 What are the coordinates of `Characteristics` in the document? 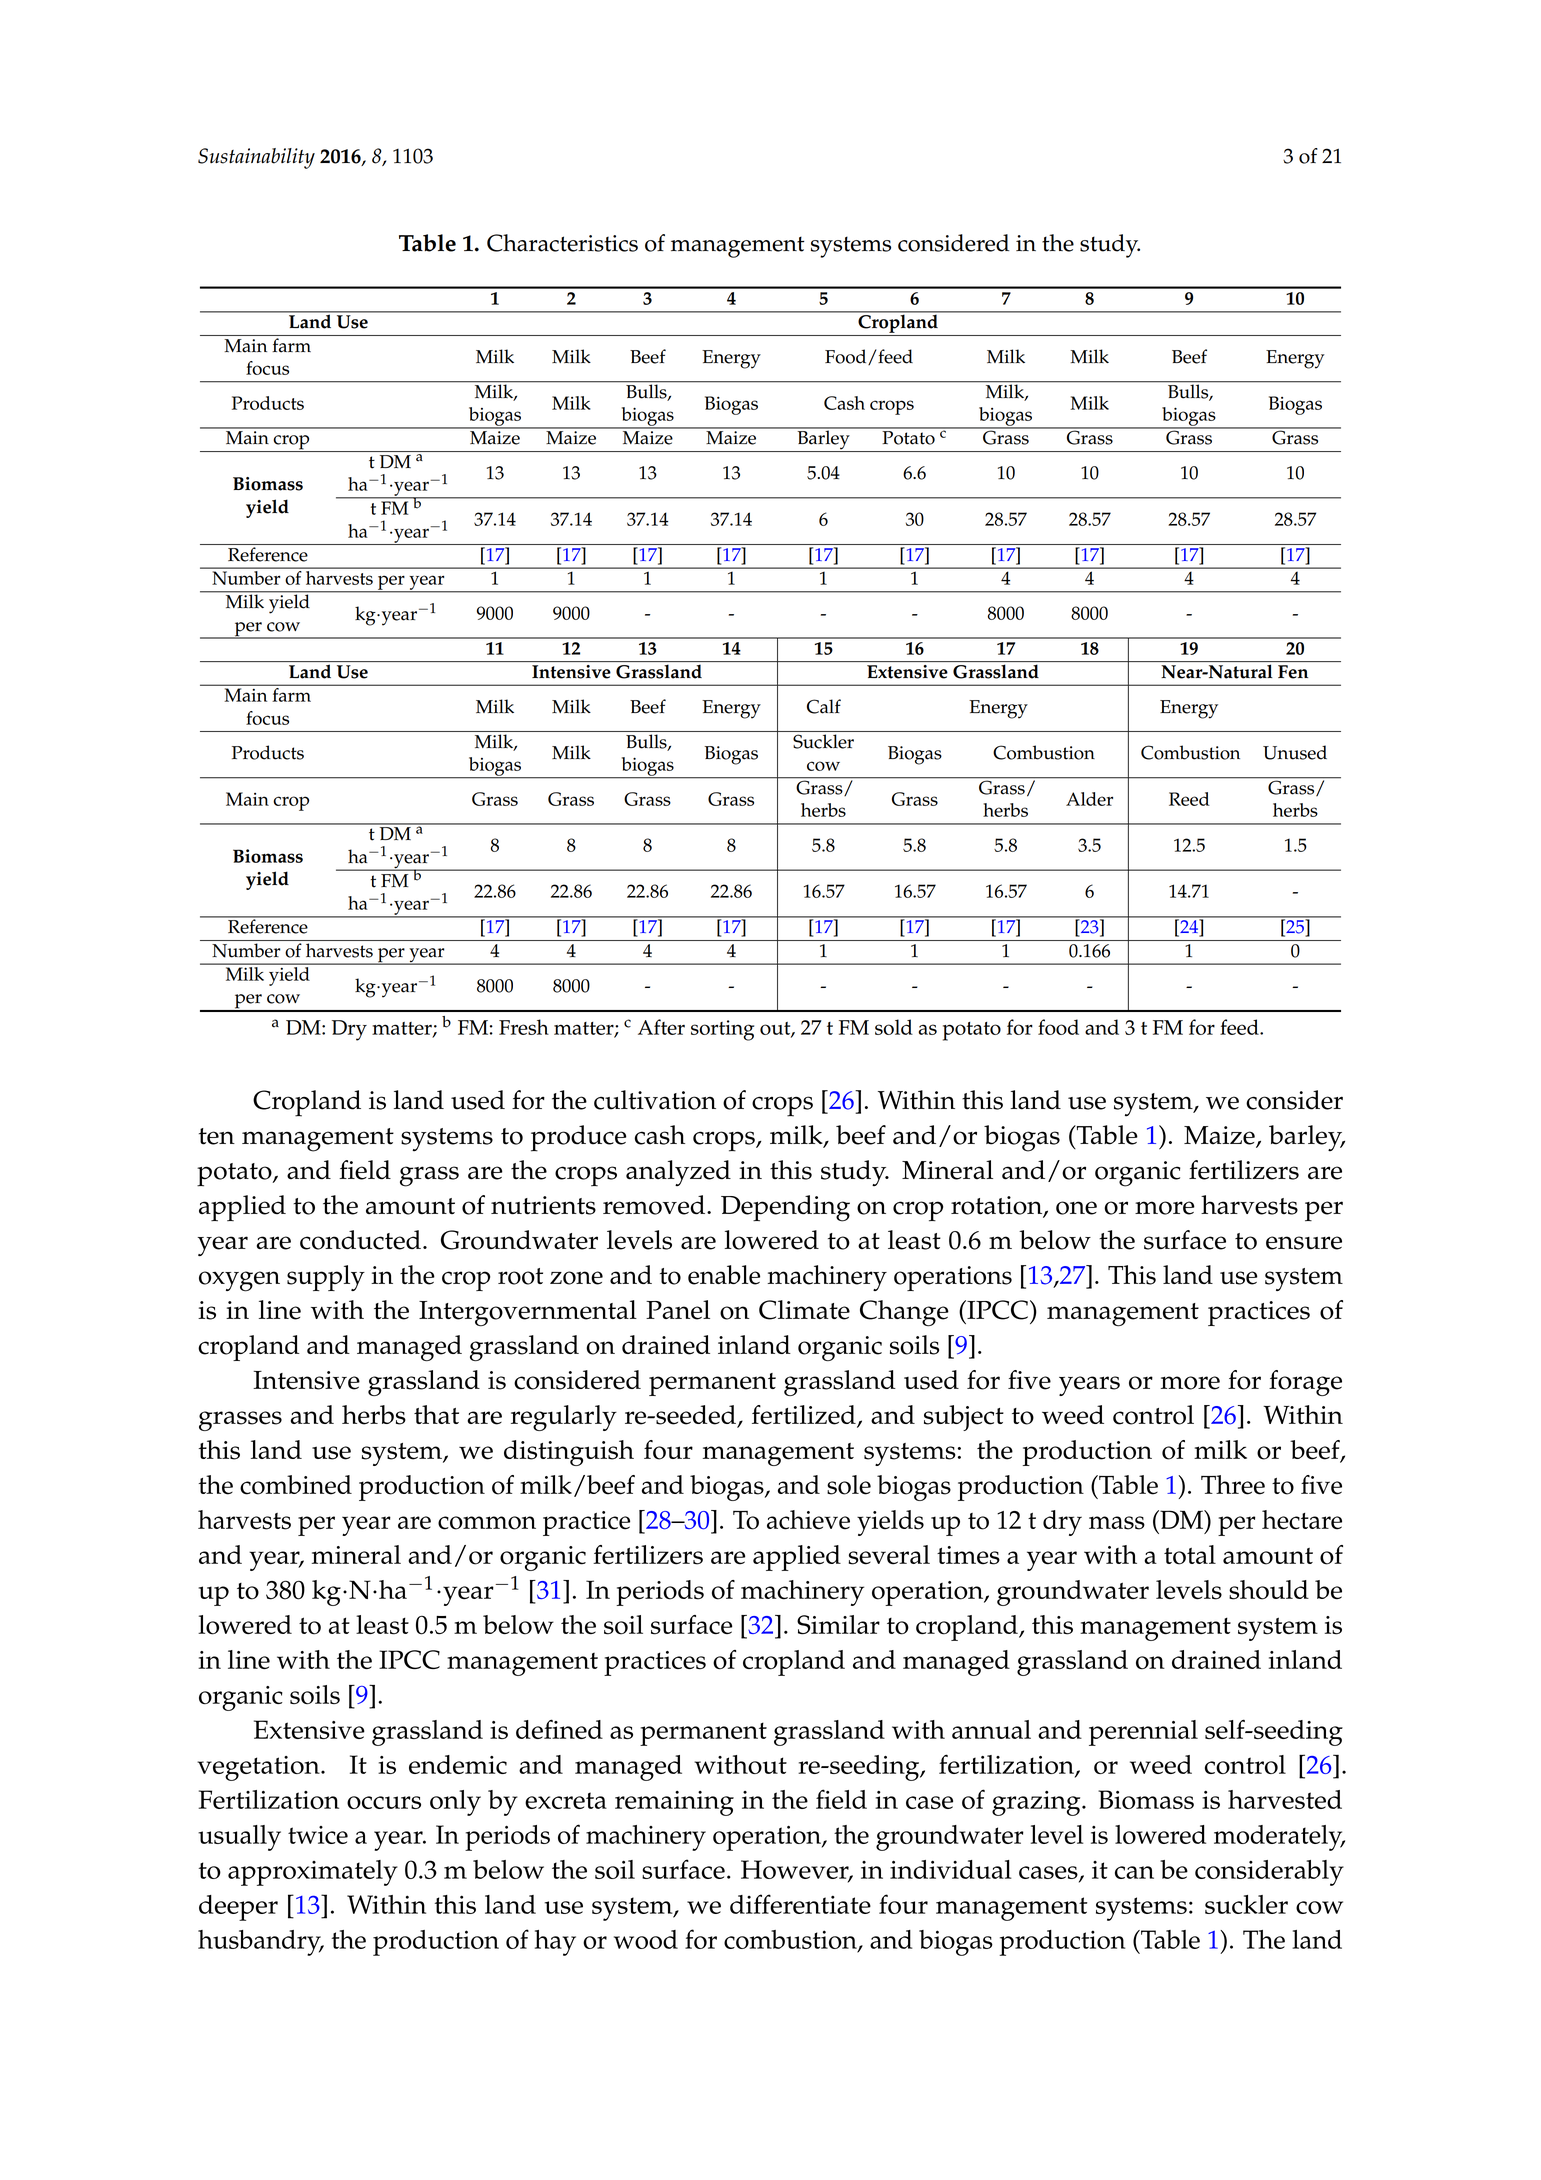 It's located at (562, 243).
